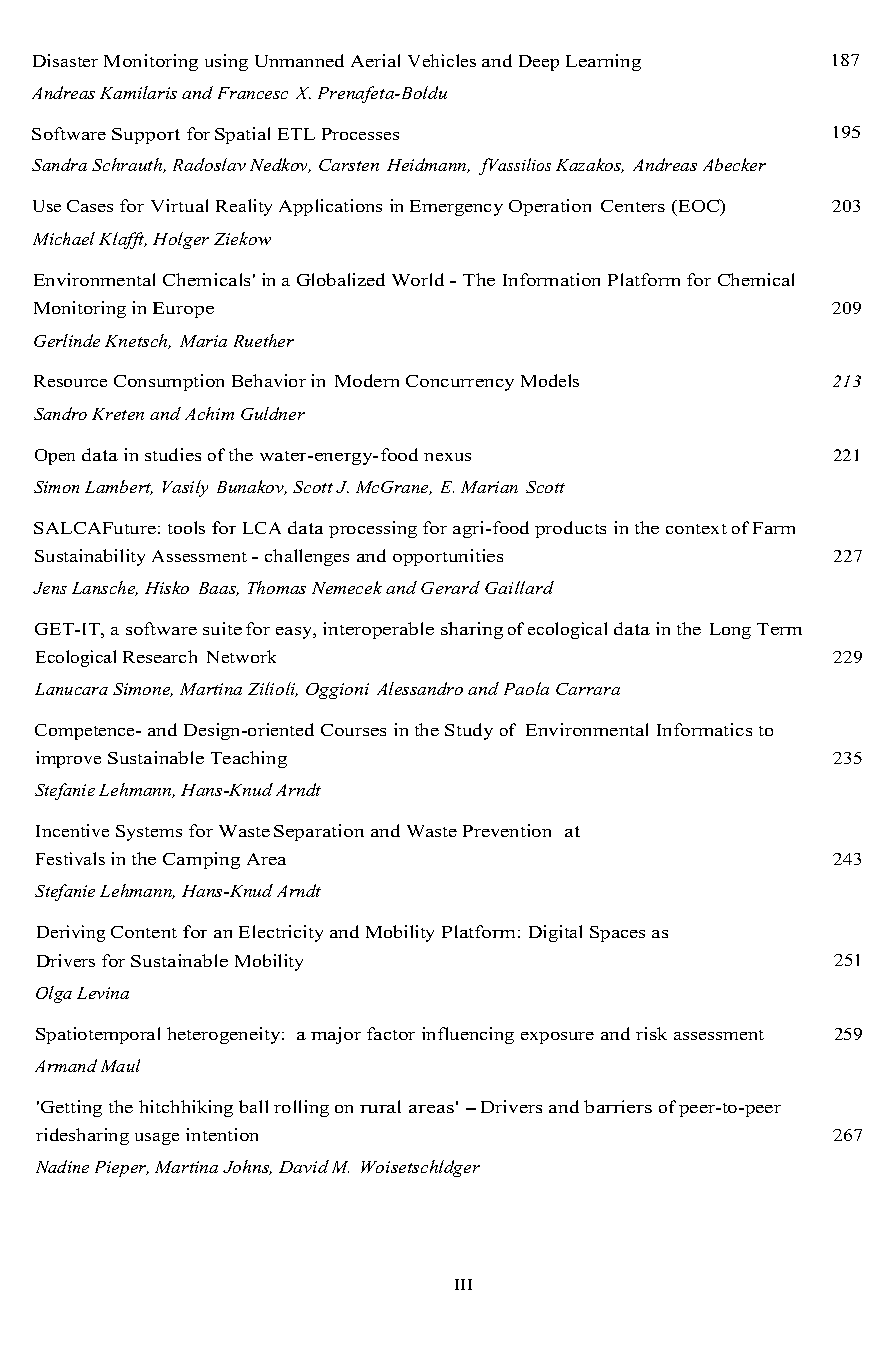  Describe the element at coordinates (169, 382) in the screenshot. I see `Consumption` at that location.
